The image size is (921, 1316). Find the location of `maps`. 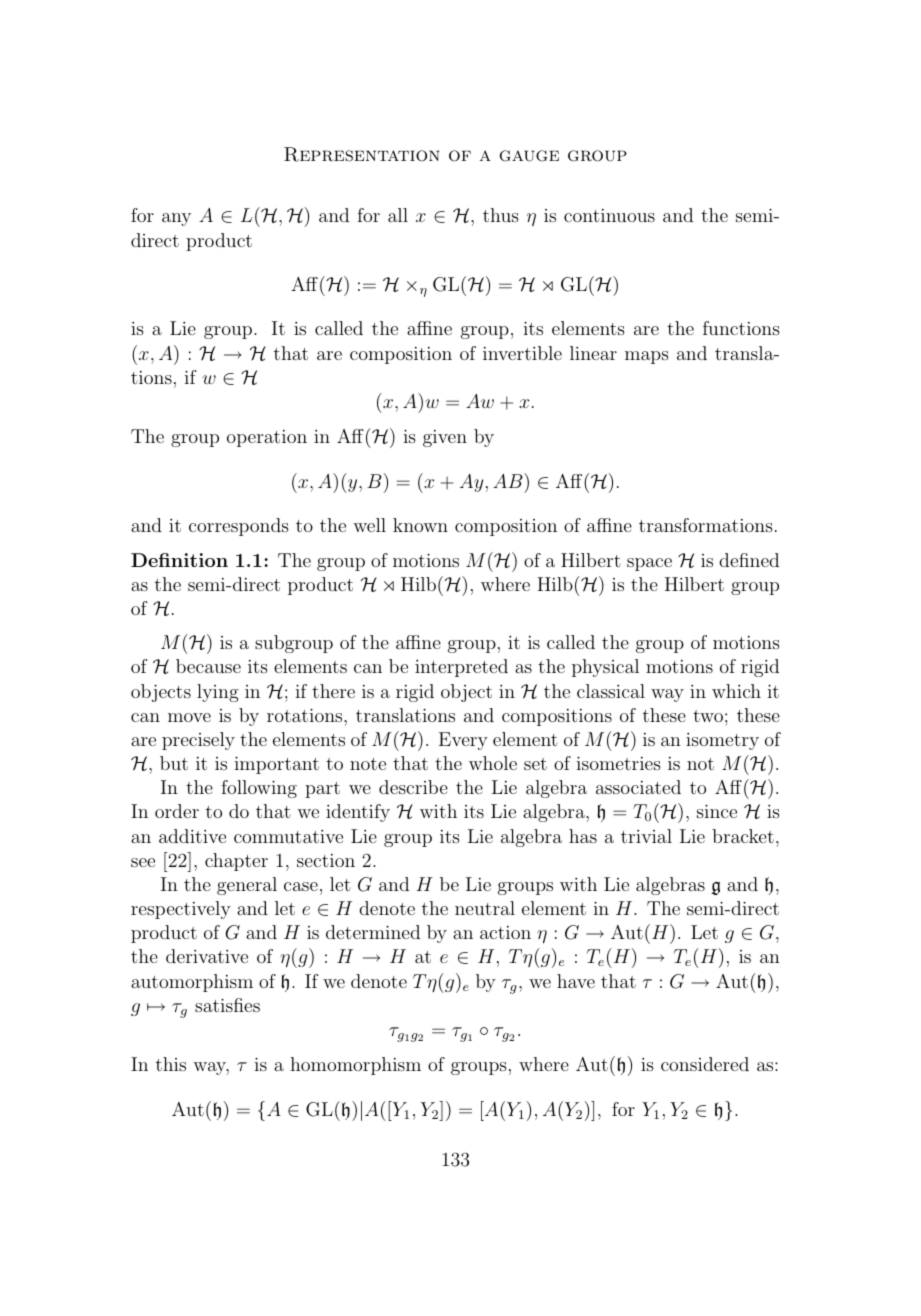

maps is located at coordinates (647, 357).
